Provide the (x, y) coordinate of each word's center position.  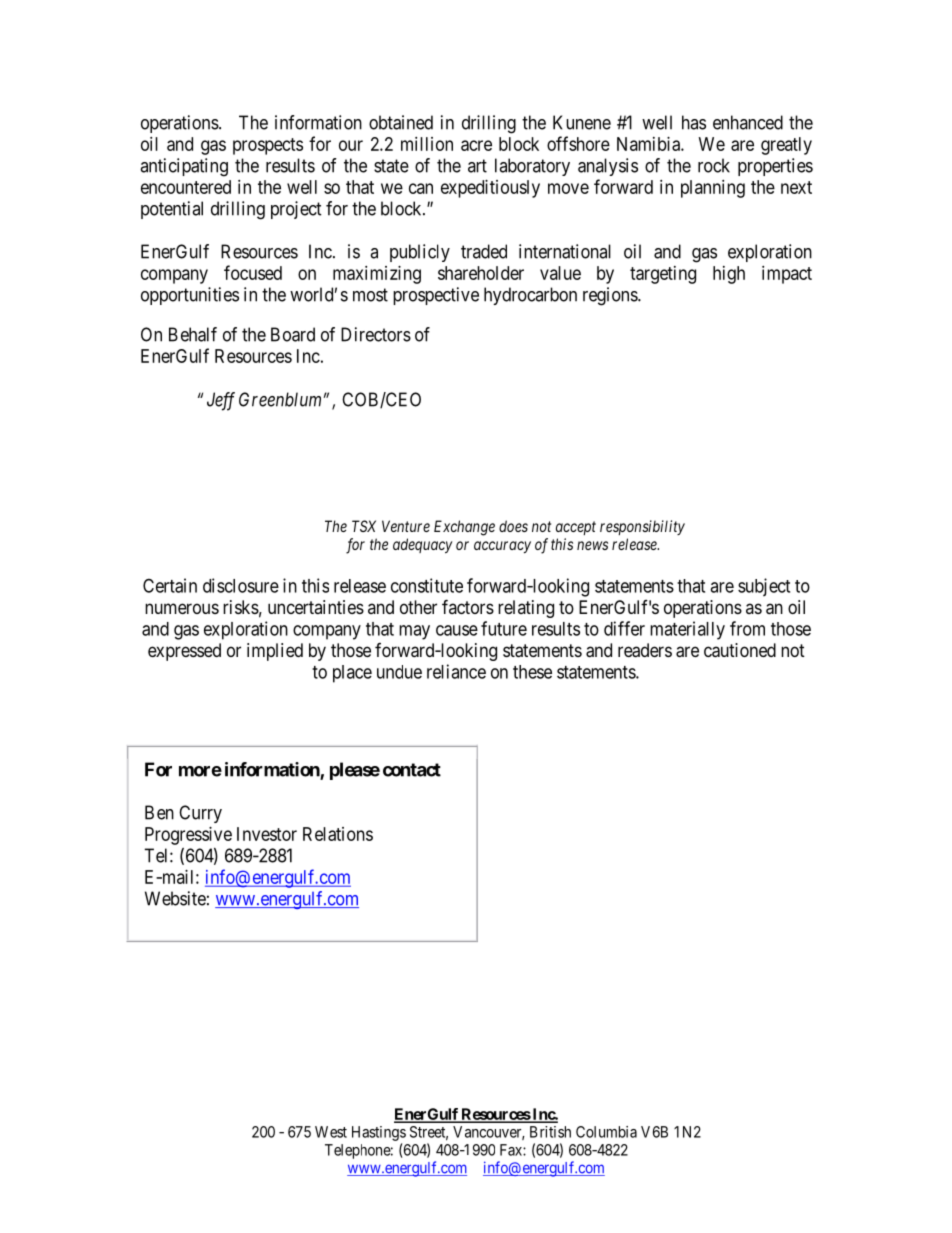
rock (714, 165)
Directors (376, 334)
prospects (268, 146)
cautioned (740, 650)
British (550, 1132)
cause (457, 630)
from (747, 628)
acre (476, 145)
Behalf (193, 334)
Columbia (606, 1132)
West (331, 1132)
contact (412, 770)
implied (275, 652)
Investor (267, 834)
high (729, 275)
